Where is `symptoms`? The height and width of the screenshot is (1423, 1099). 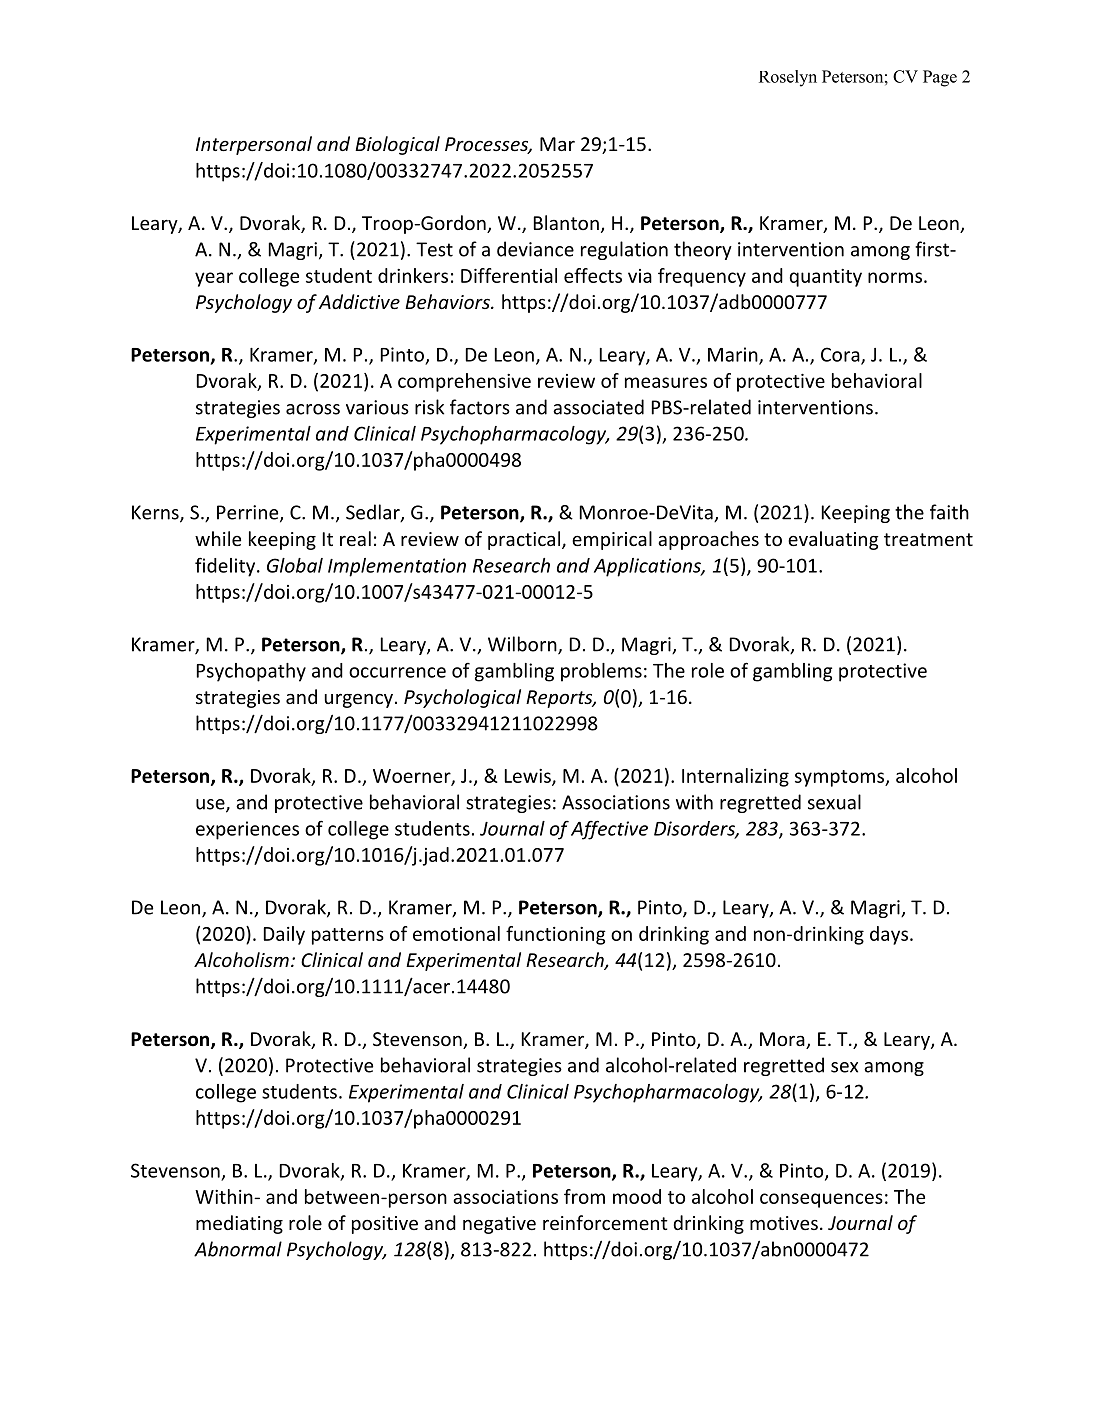
symptoms is located at coordinates (840, 778).
